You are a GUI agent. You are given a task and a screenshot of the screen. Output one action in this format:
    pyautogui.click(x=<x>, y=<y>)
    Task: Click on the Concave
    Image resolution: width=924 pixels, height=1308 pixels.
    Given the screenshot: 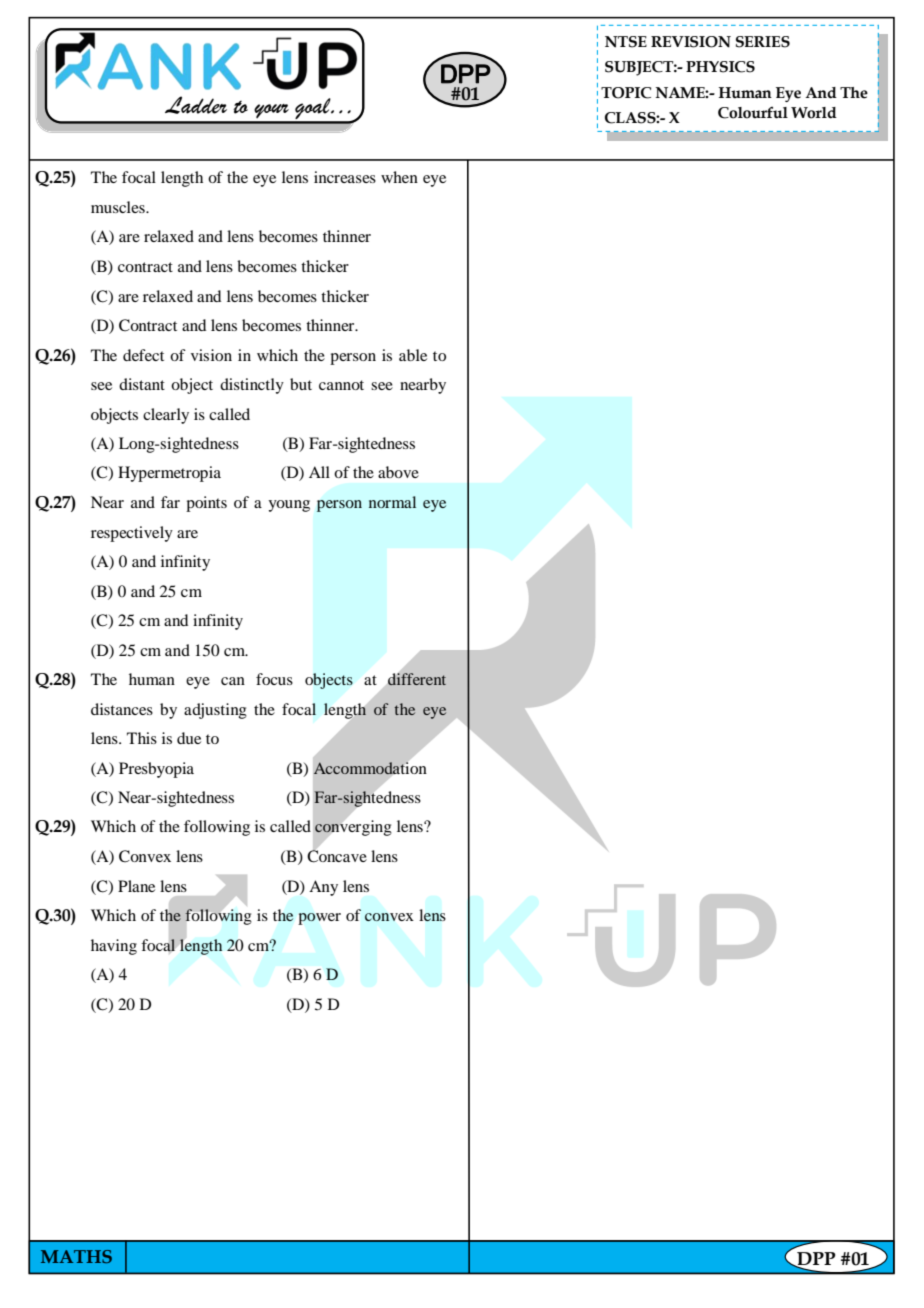 What is the action you would take?
    pyautogui.click(x=337, y=855)
